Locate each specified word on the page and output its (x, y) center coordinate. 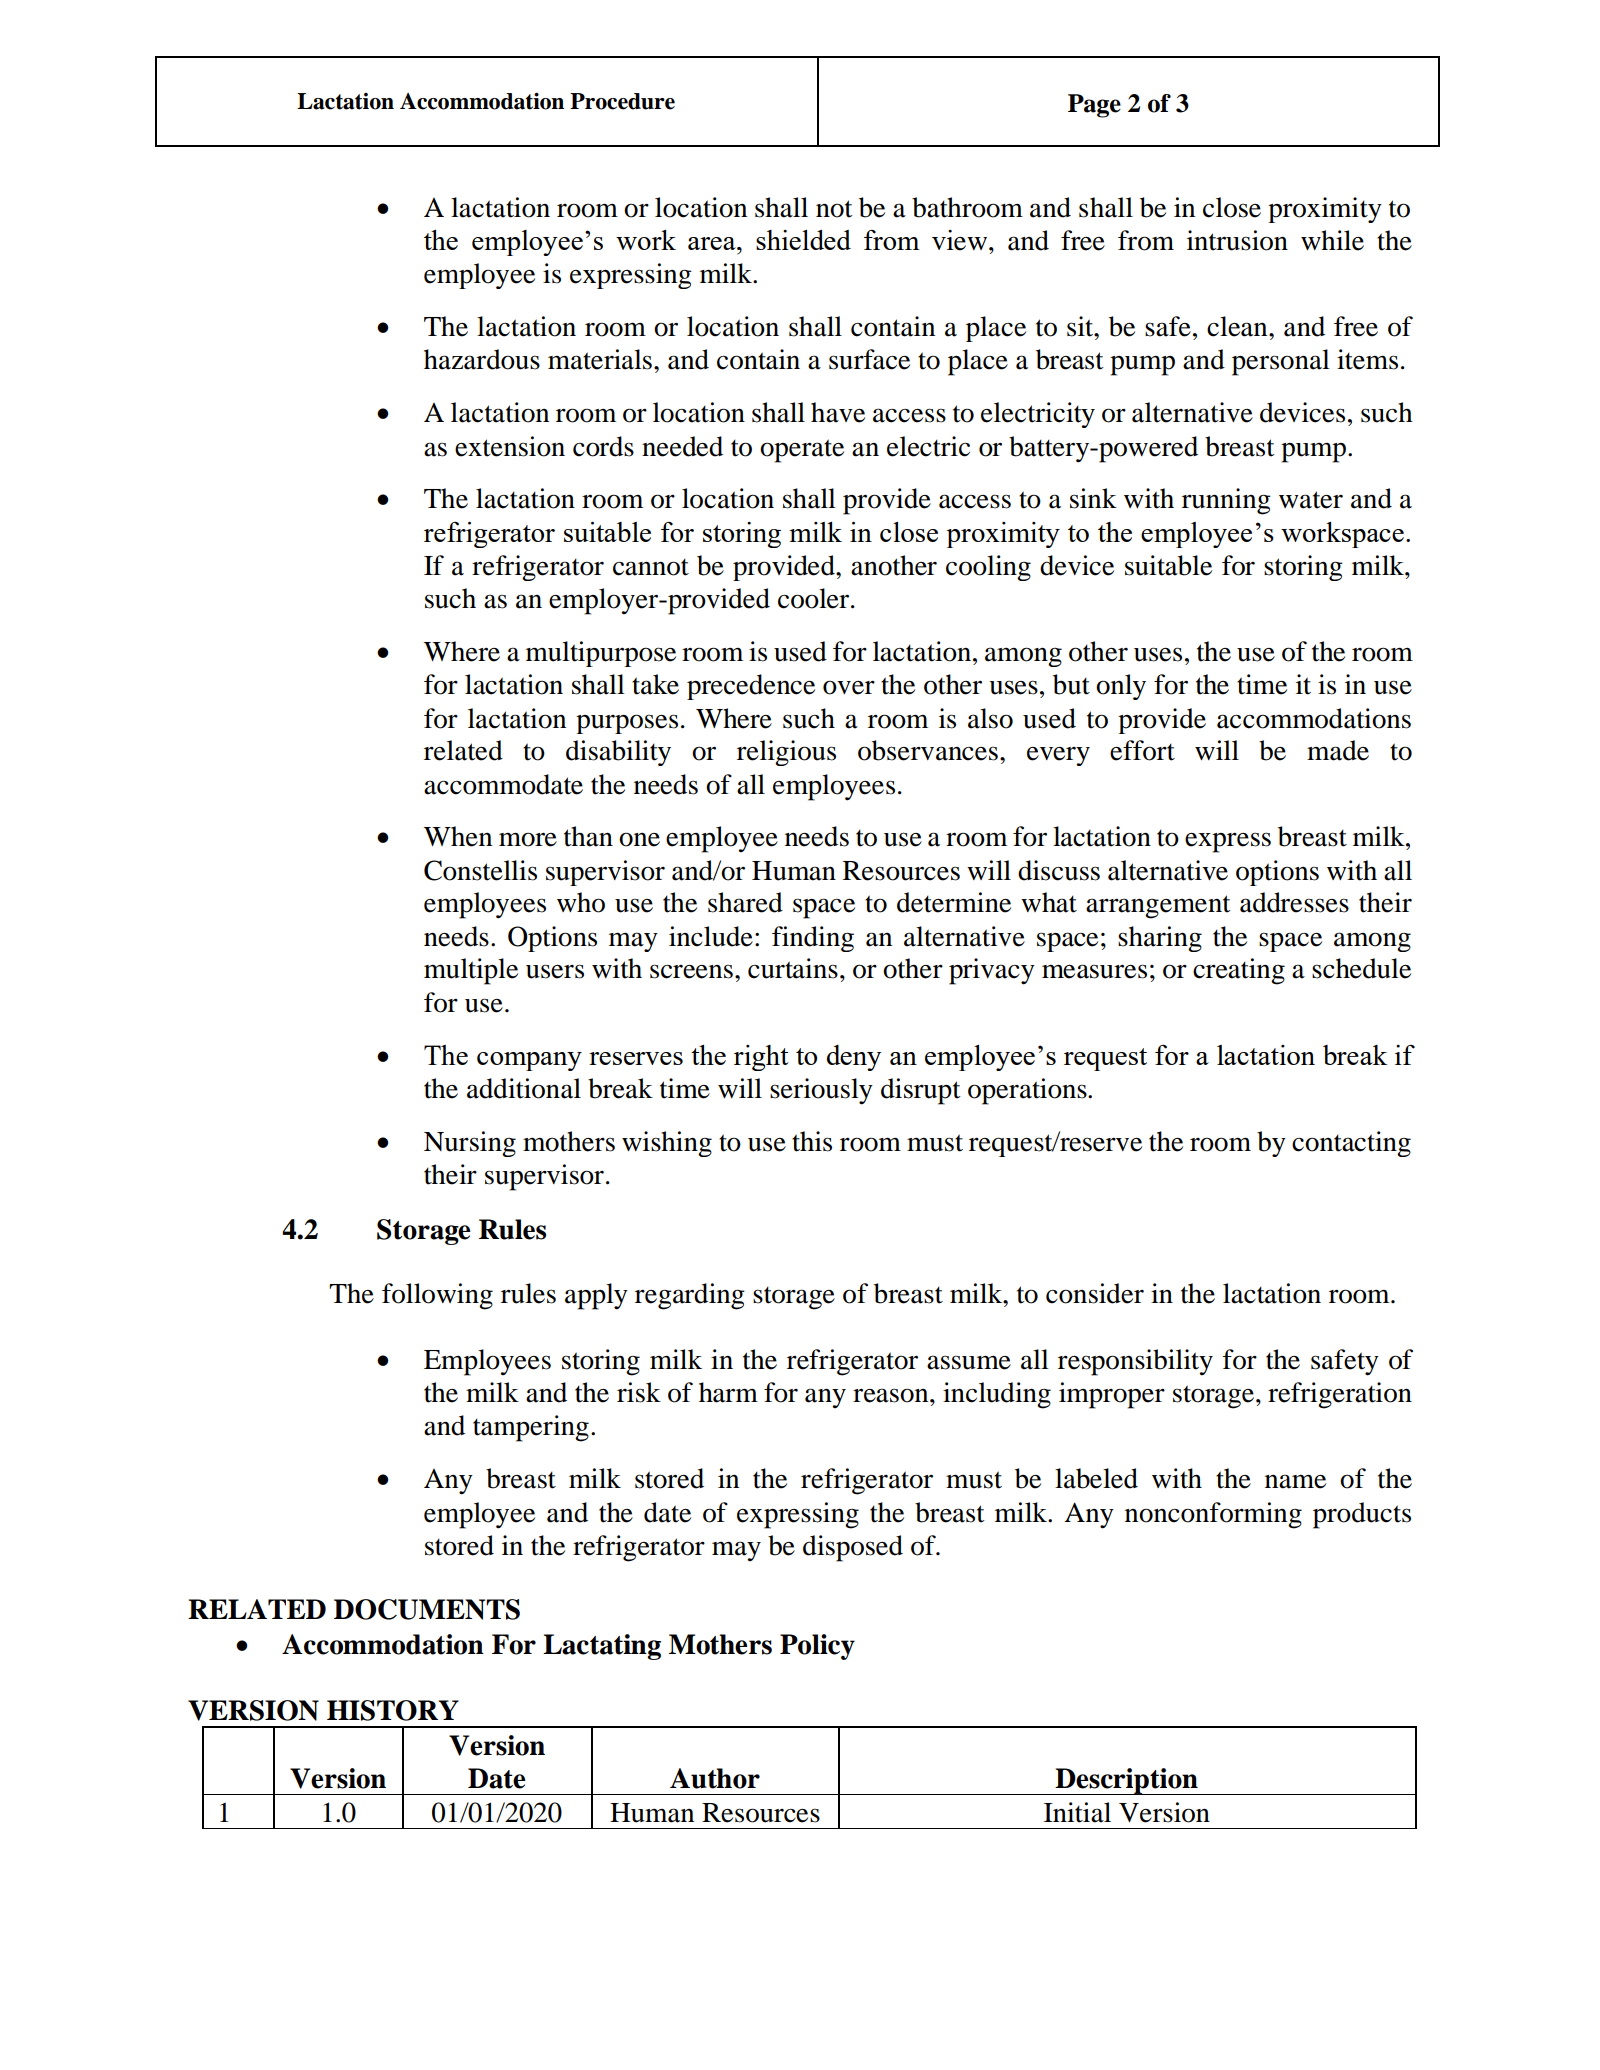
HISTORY (393, 1710)
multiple (471, 971)
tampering (531, 1428)
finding (813, 939)
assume (969, 1362)
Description (1126, 1781)
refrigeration (1340, 1395)
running (1226, 501)
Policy (817, 1647)
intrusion (1237, 240)
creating (1239, 971)
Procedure (622, 101)
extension (510, 446)
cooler (815, 598)
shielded (803, 240)
